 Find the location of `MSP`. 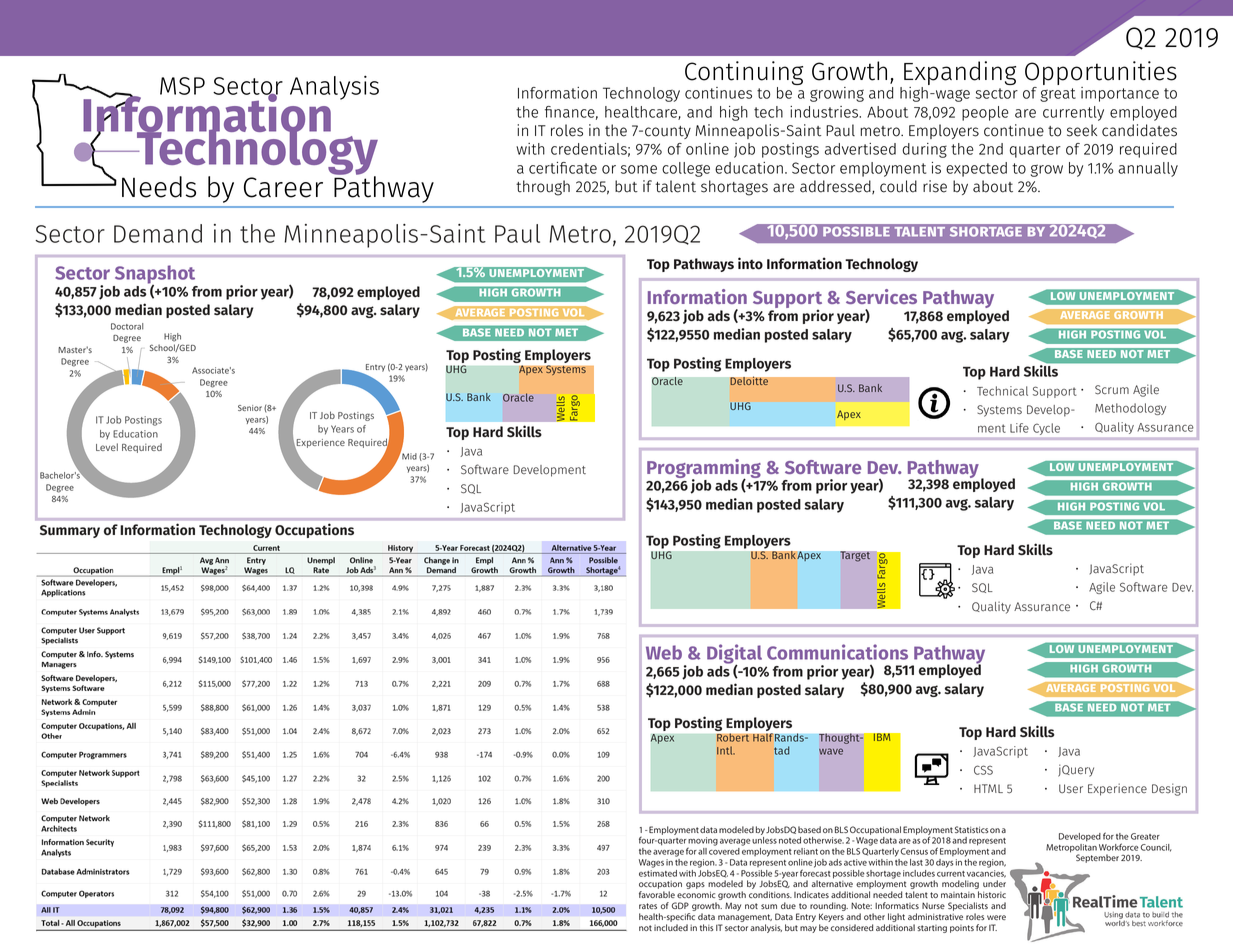

MSP is located at coordinates (182, 86).
